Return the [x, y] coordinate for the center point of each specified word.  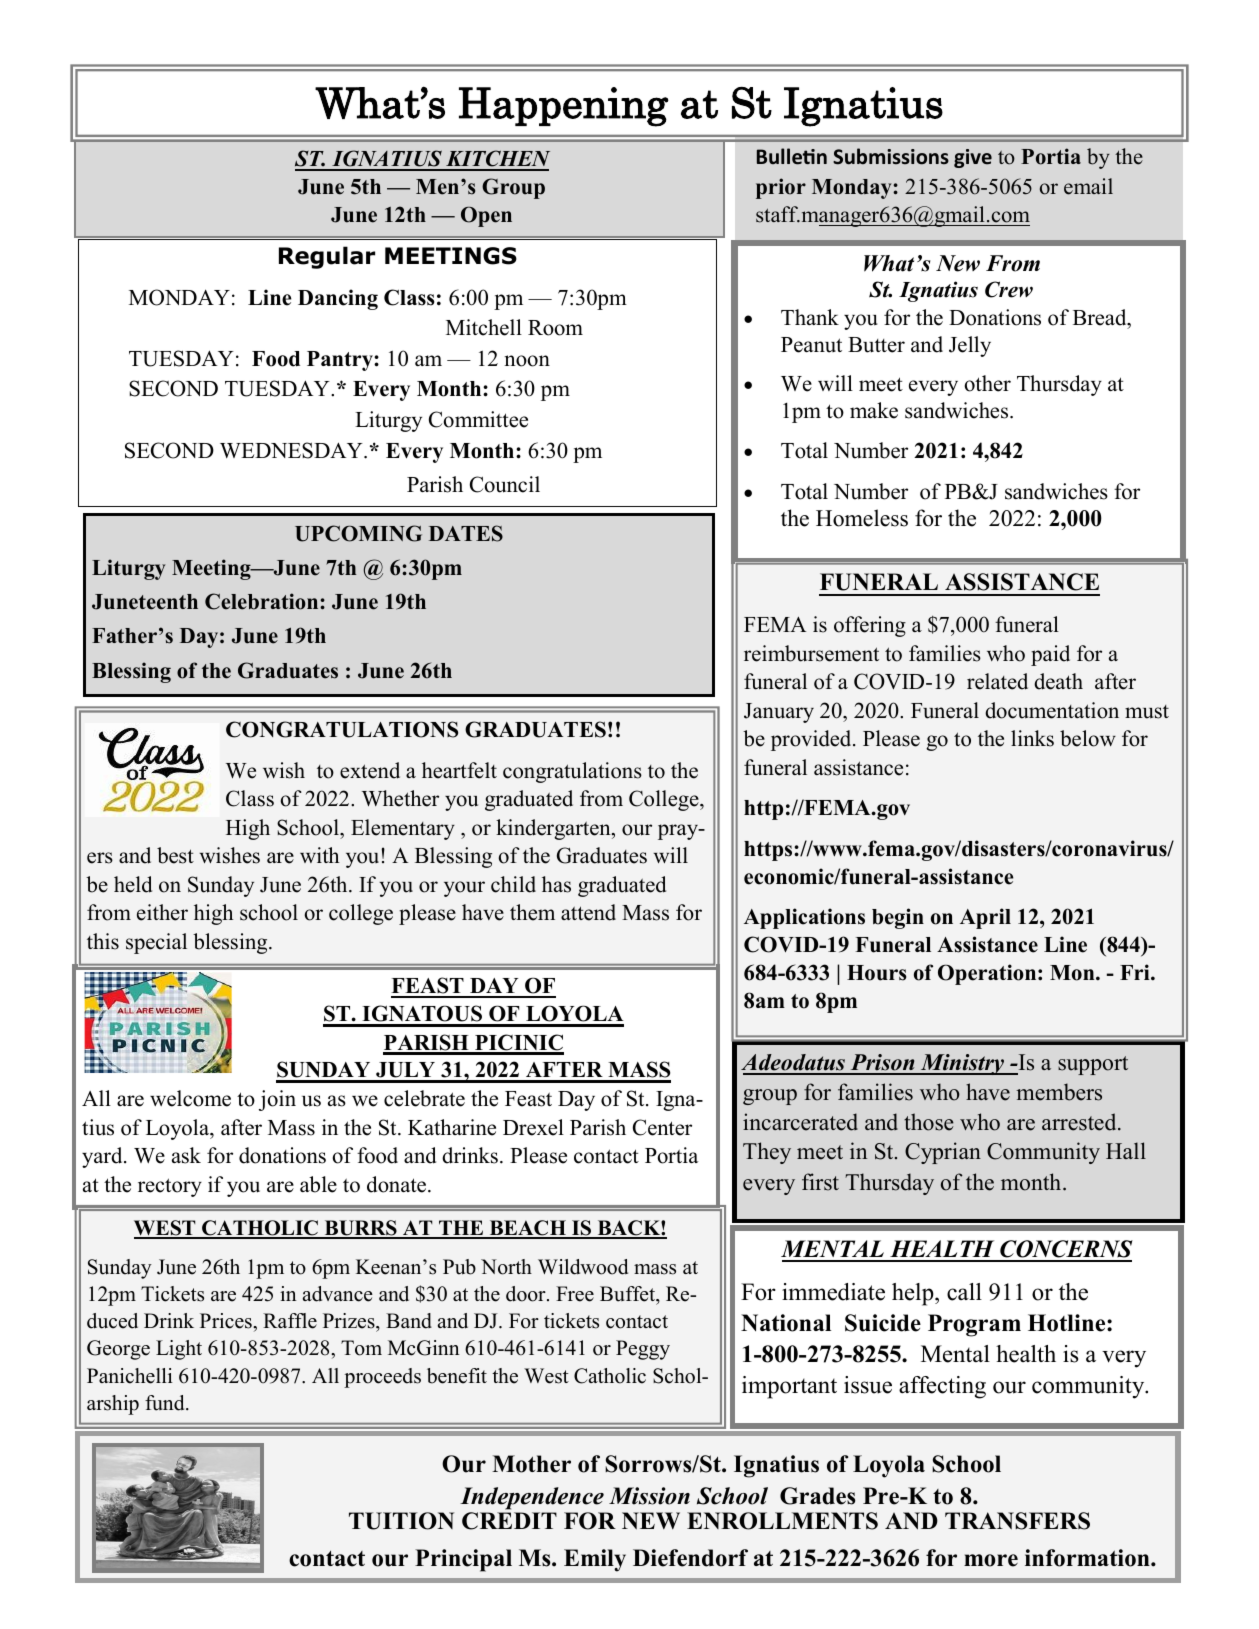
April [985, 918]
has [556, 884]
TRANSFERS [1017, 1521]
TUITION [401, 1521]
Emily [595, 1560]
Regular [327, 257]
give [973, 158]
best [175, 855]
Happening [564, 107]
